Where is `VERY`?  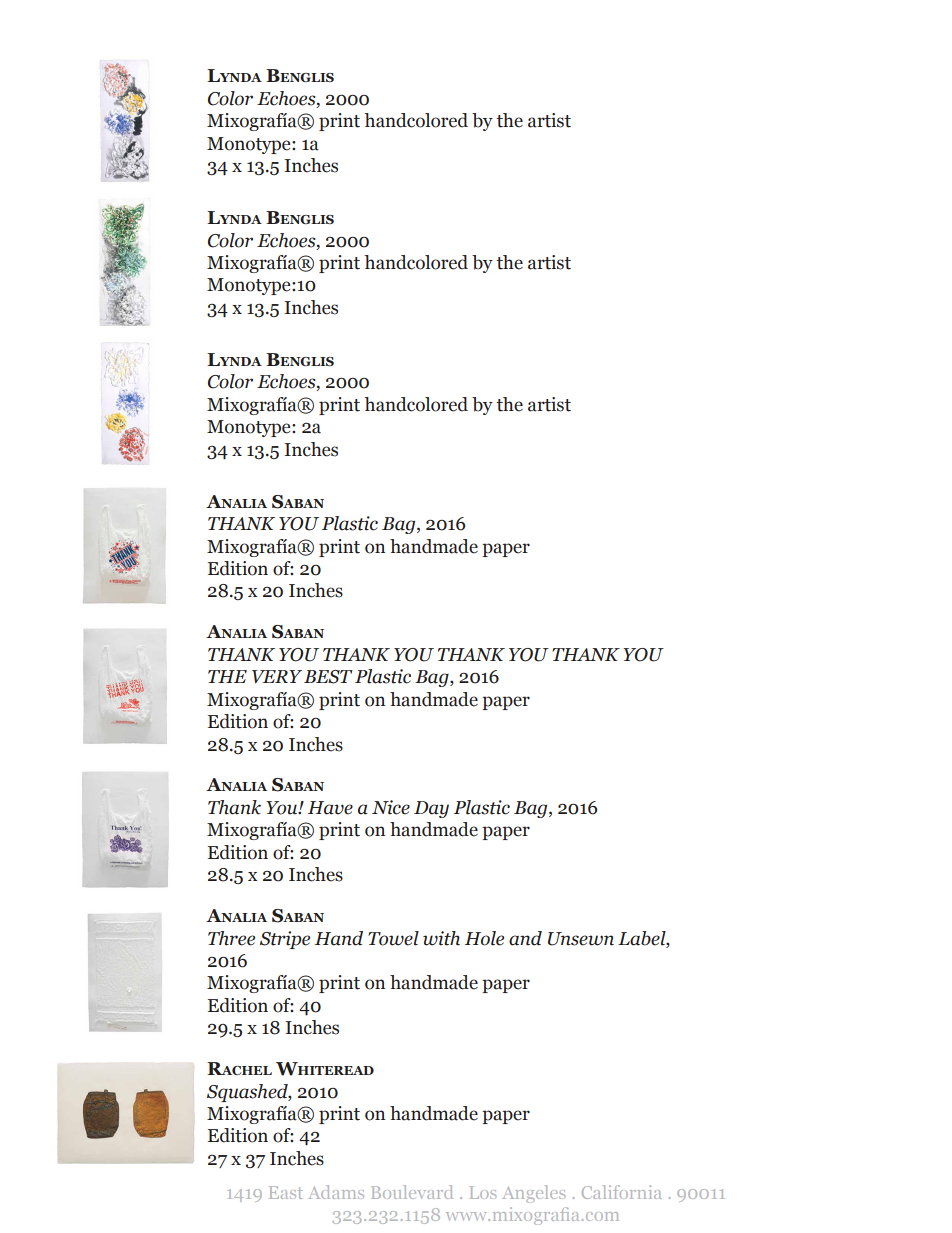
VERY is located at coordinates (277, 677).
